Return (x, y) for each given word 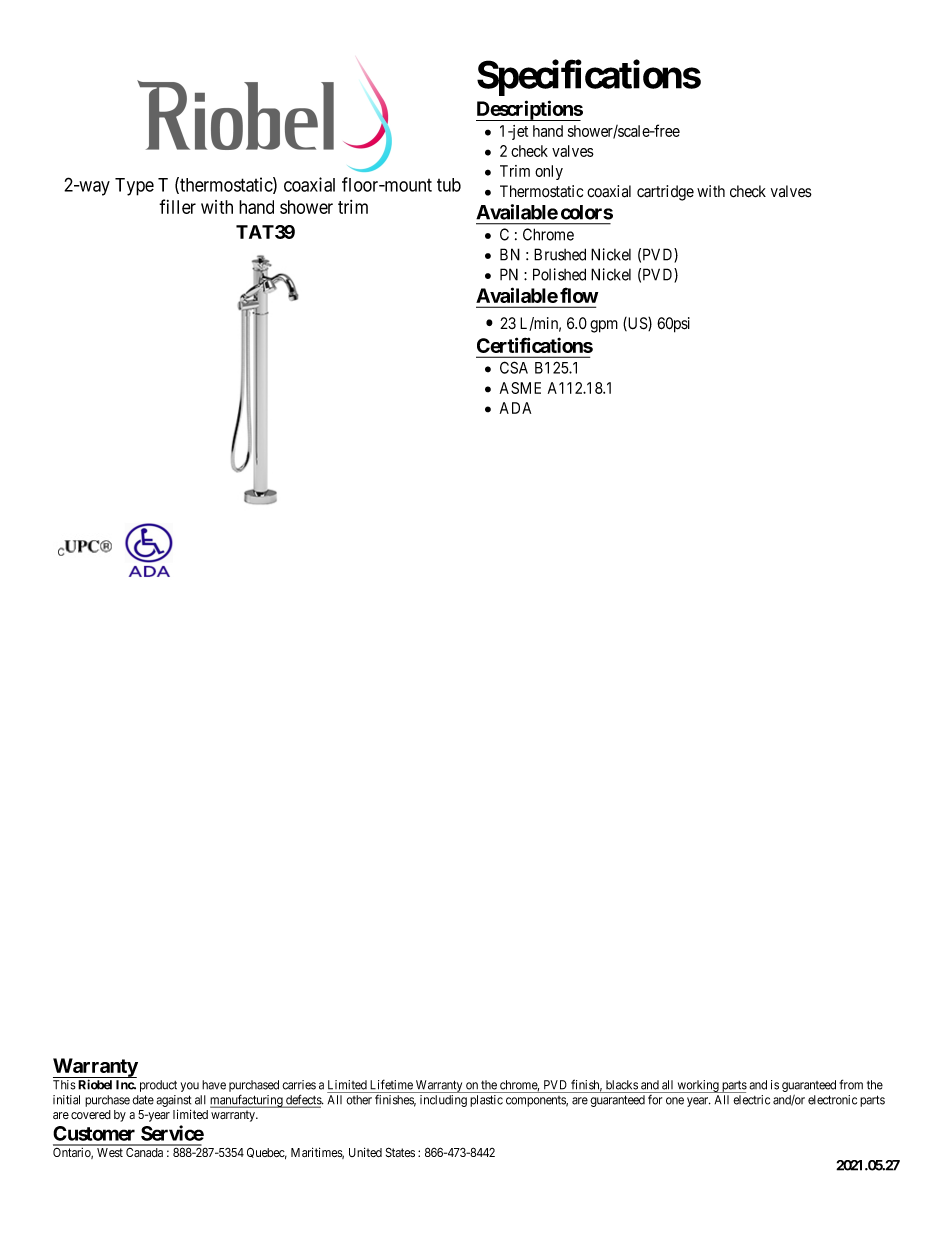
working (698, 1086)
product (158, 1086)
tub (449, 185)
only (549, 172)
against (173, 1101)
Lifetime (391, 1084)
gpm (604, 326)
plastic (486, 1101)
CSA (514, 367)
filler (177, 206)
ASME (520, 388)
